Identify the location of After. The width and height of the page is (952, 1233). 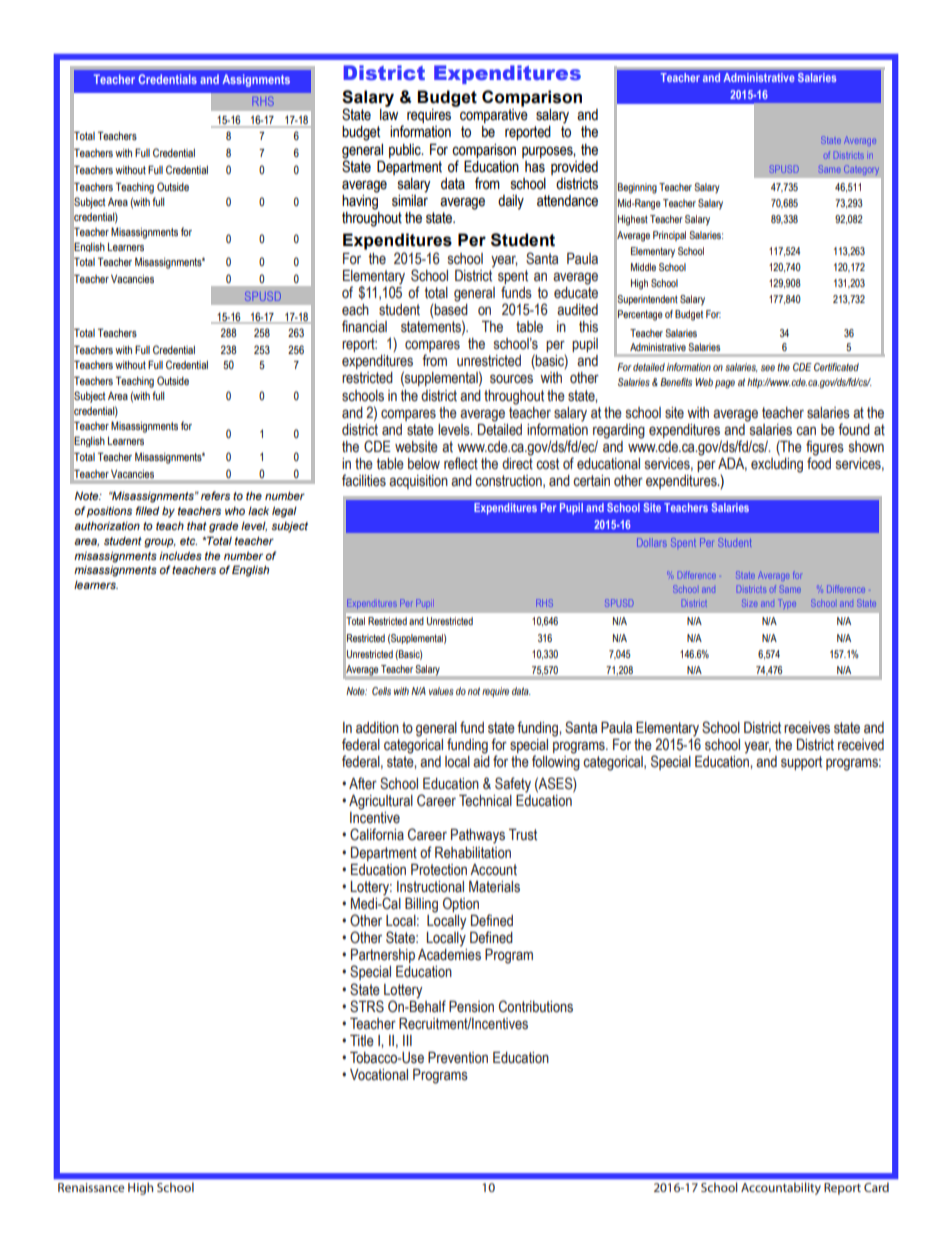
(363, 783).
